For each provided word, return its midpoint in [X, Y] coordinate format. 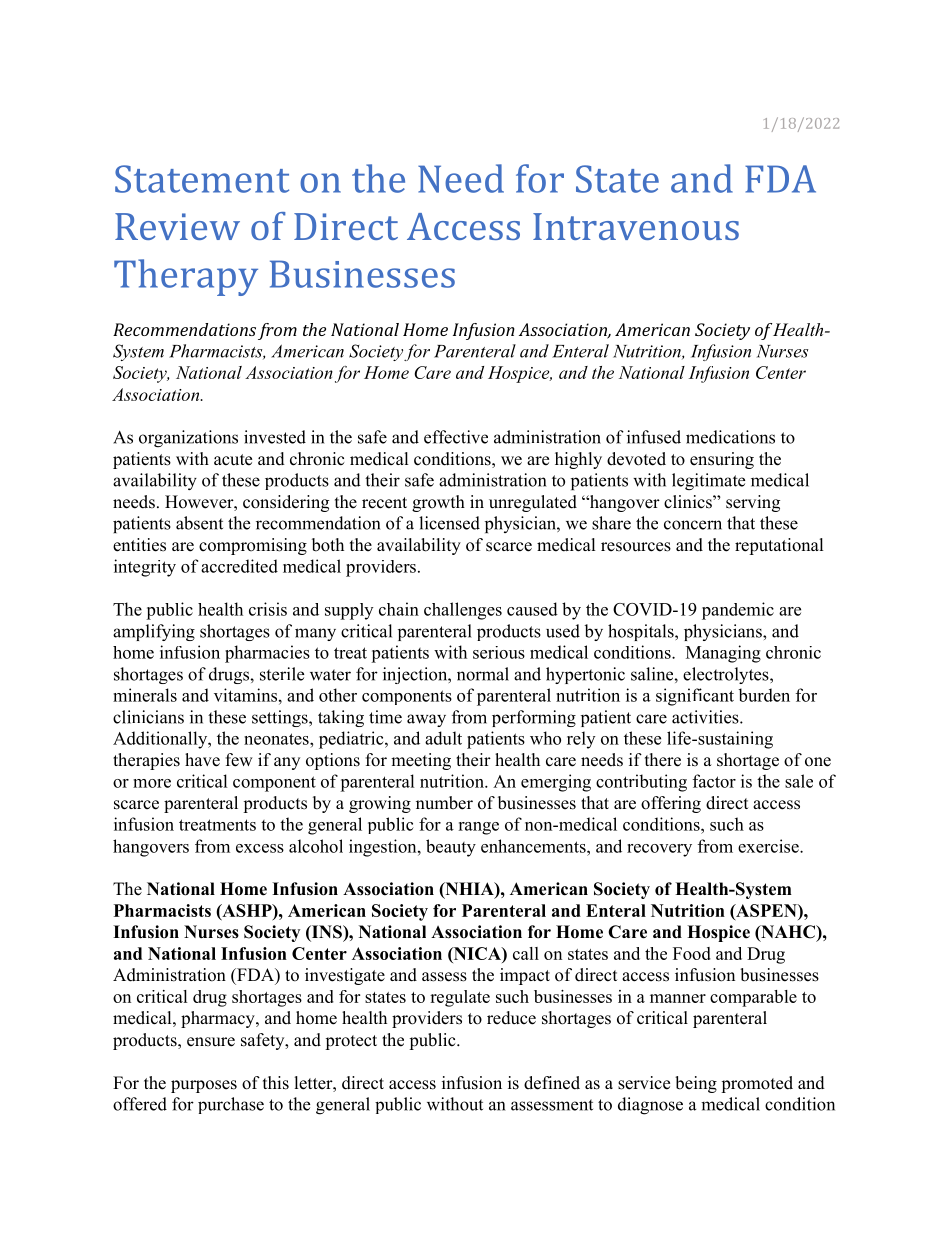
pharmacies [267, 654]
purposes [204, 1086]
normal [483, 674]
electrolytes [727, 675]
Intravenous [636, 226]
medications [730, 437]
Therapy [186, 277]
